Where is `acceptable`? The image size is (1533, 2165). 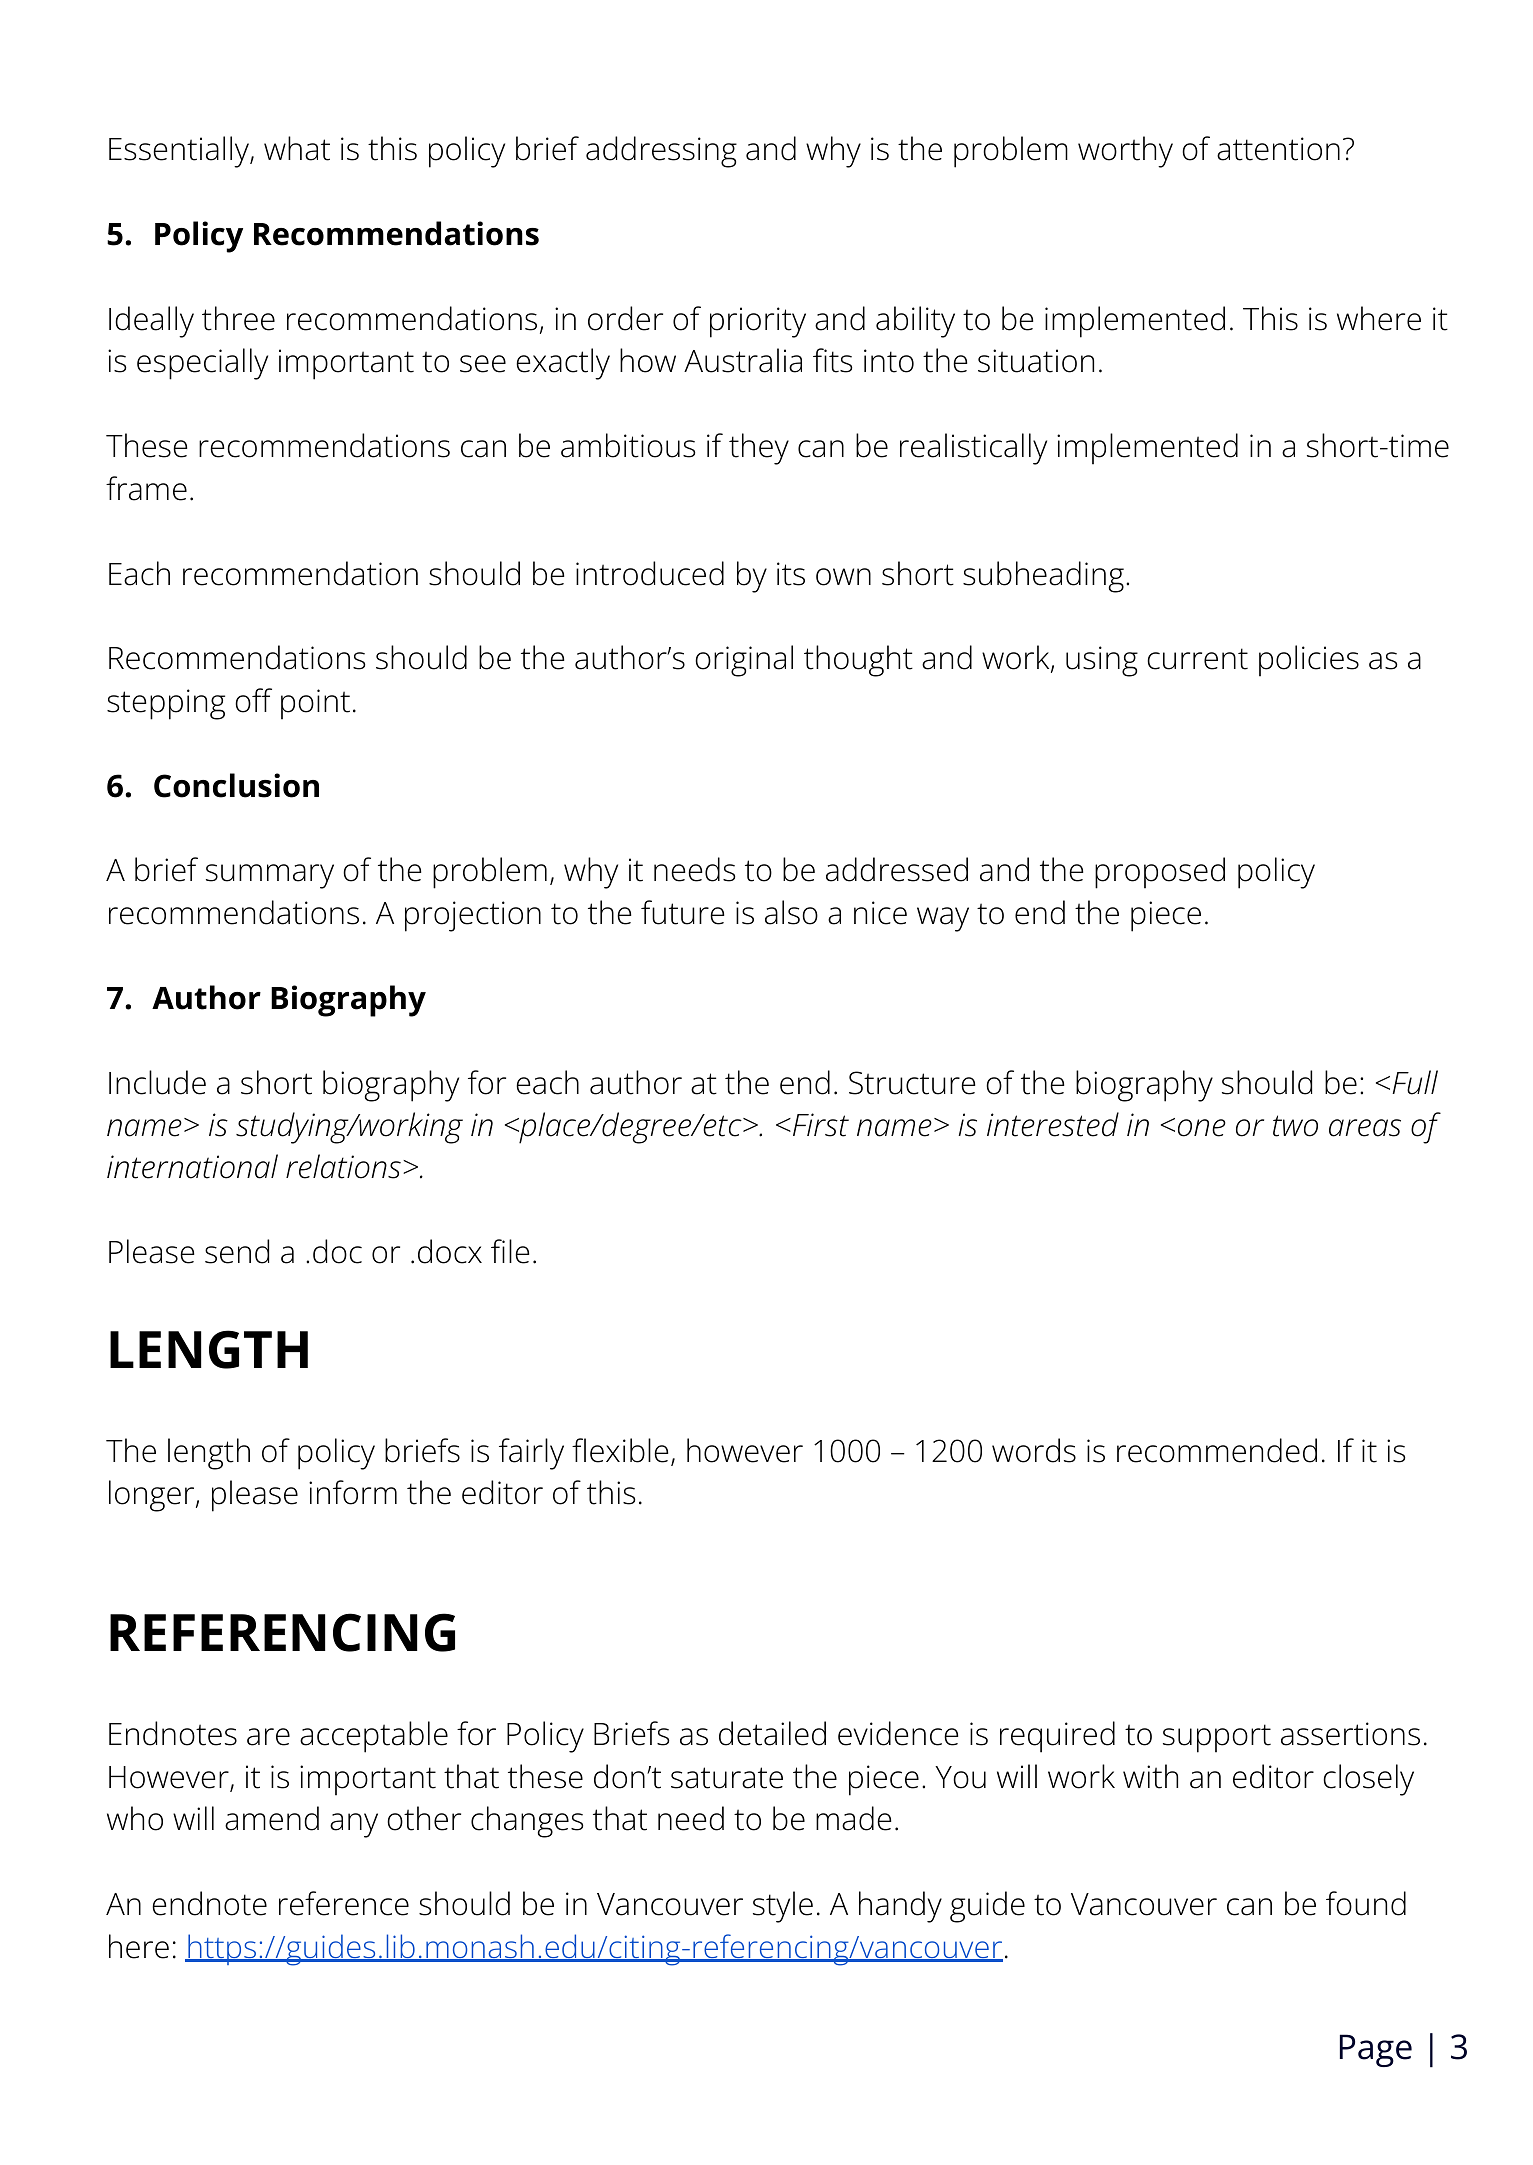 acceptable is located at coordinates (374, 1737).
